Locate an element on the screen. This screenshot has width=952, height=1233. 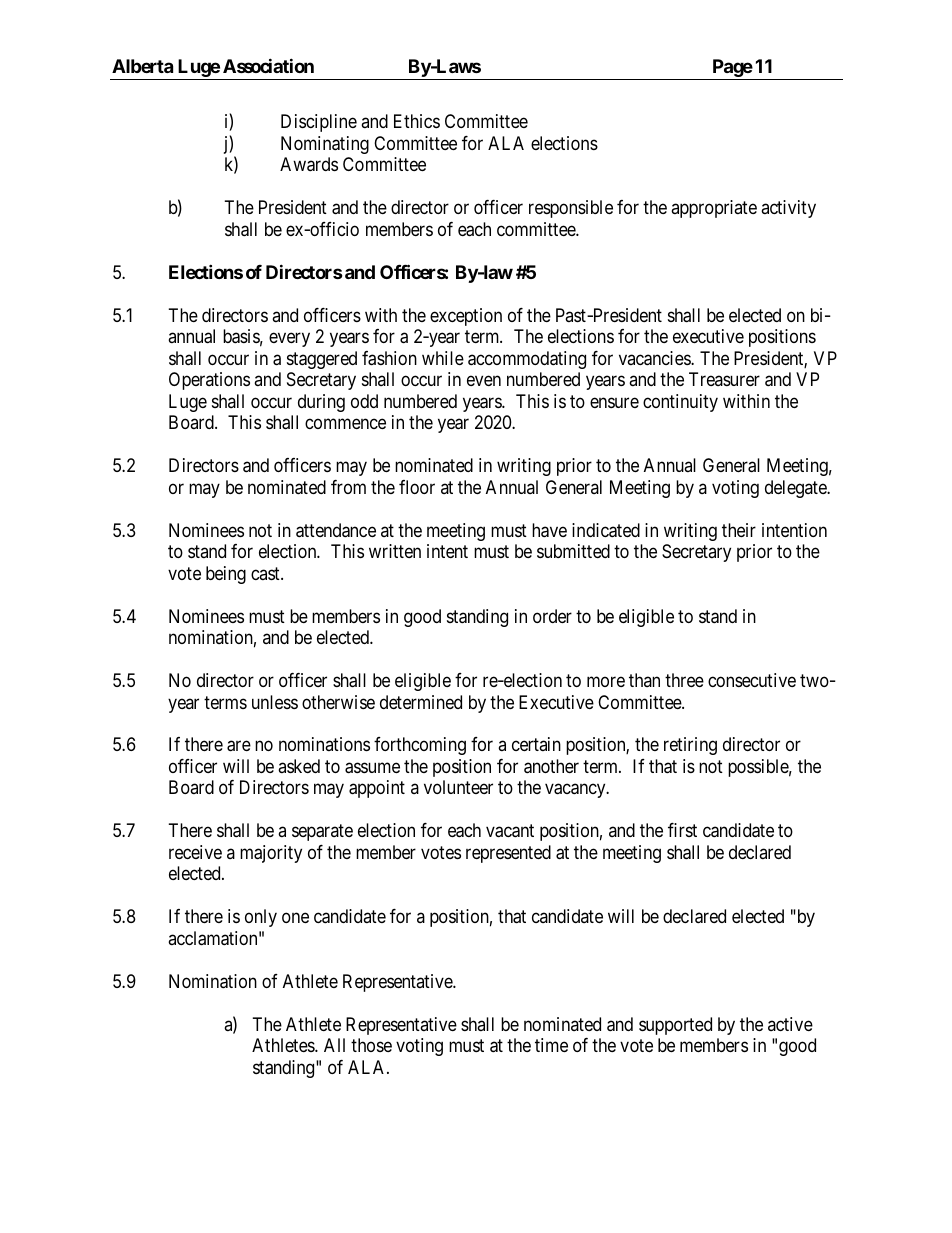
supported is located at coordinates (675, 1026).
